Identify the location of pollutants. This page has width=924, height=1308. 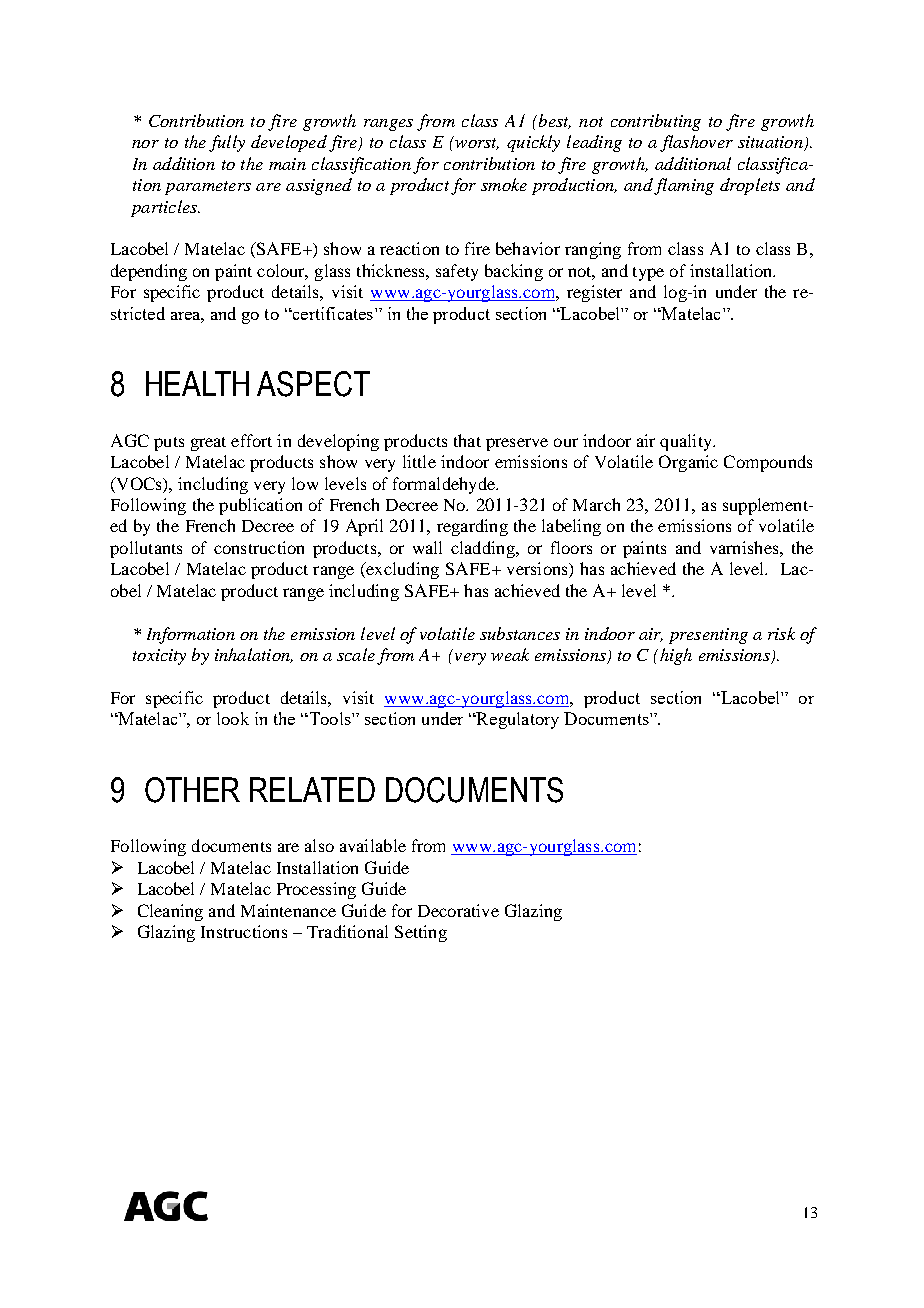
(146, 549).
